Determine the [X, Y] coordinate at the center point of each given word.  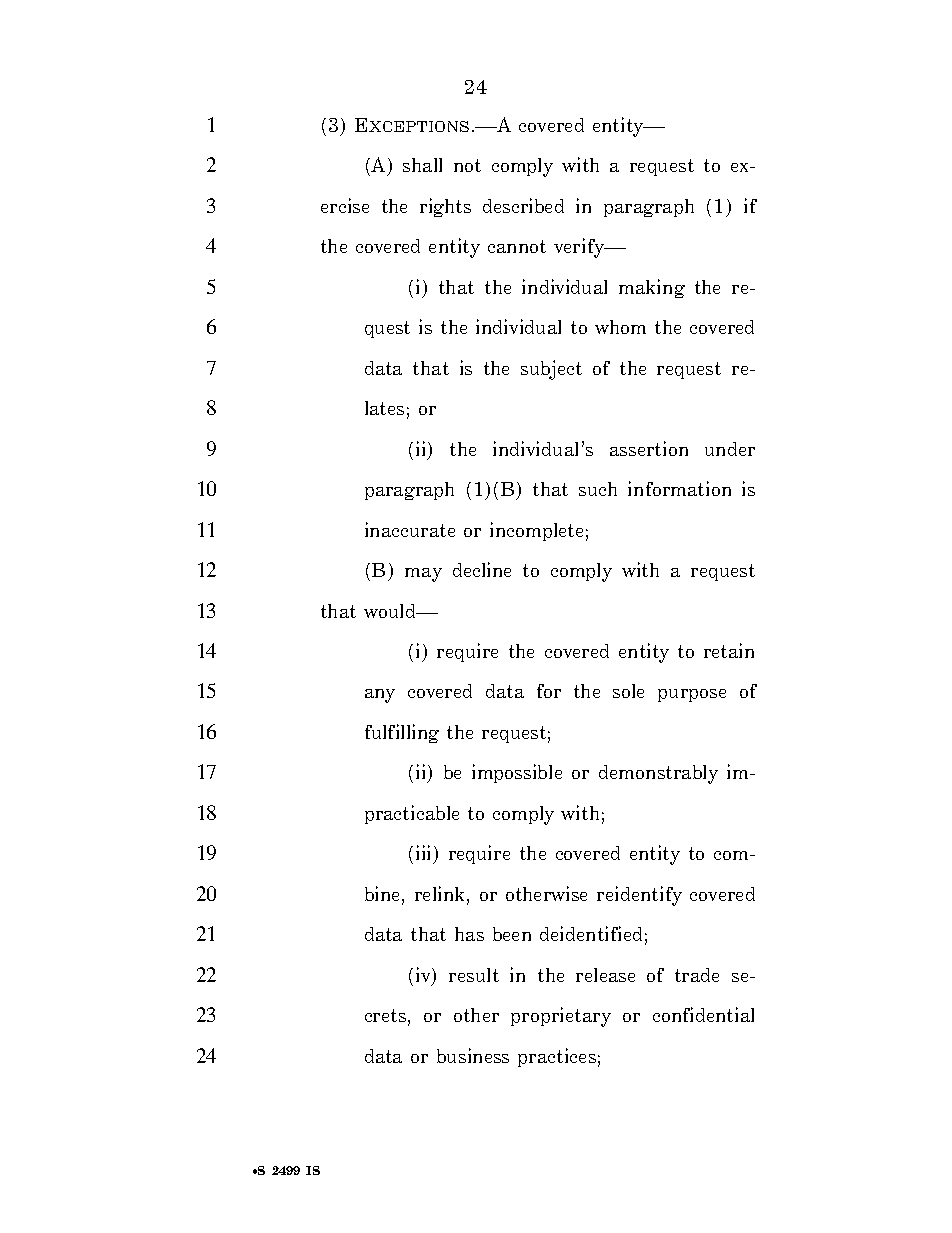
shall [422, 165]
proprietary [561, 1017]
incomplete [536, 531]
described [523, 205]
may [423, 575]
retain [729, 650]
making [652, 288]
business [473, 1055]
